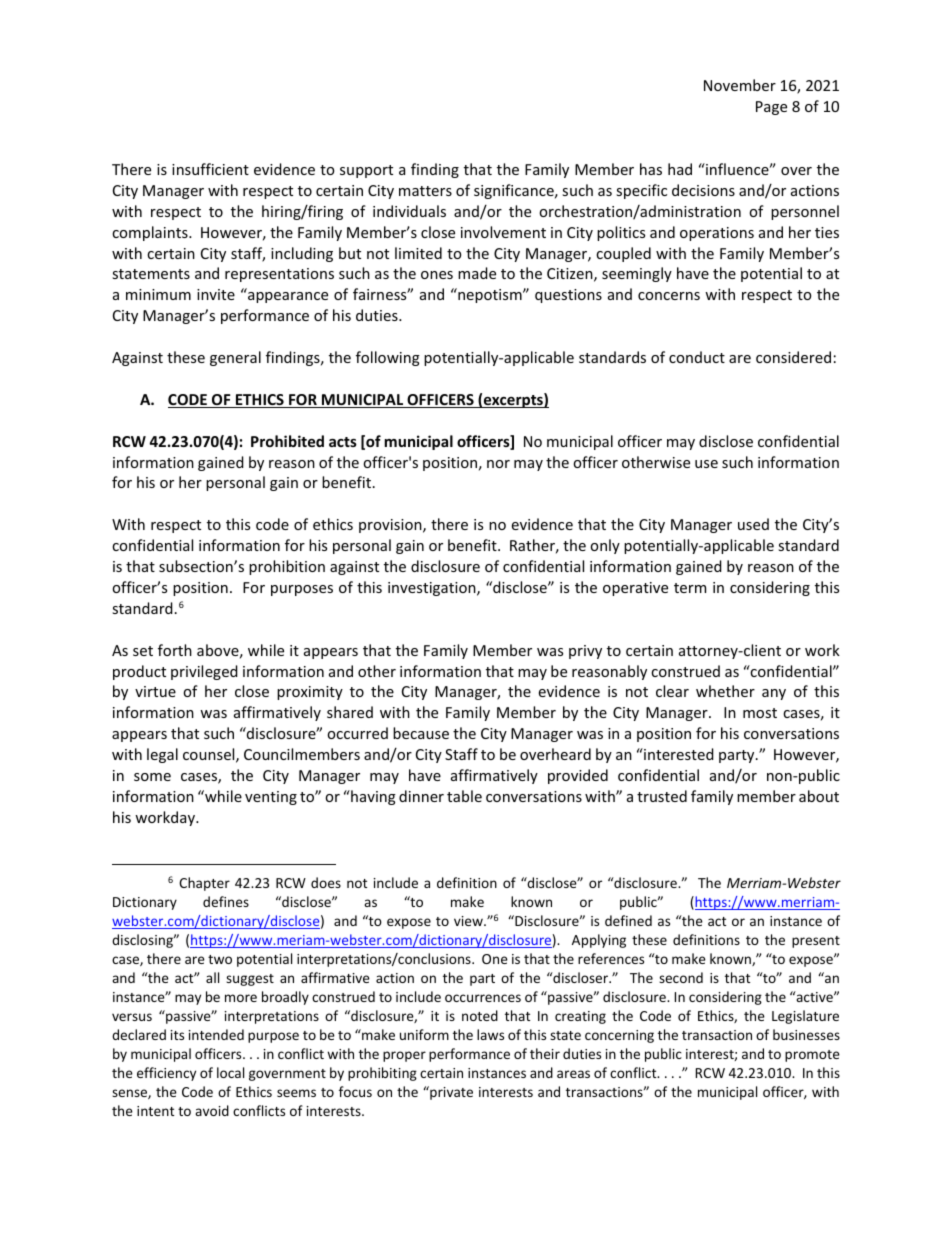 Image resolution: width=952 pixels, height=1233 pixels. What do you see at coordinates (162, 755) in the screenshot?
I see `legal` at bounding box center [162, 755].
